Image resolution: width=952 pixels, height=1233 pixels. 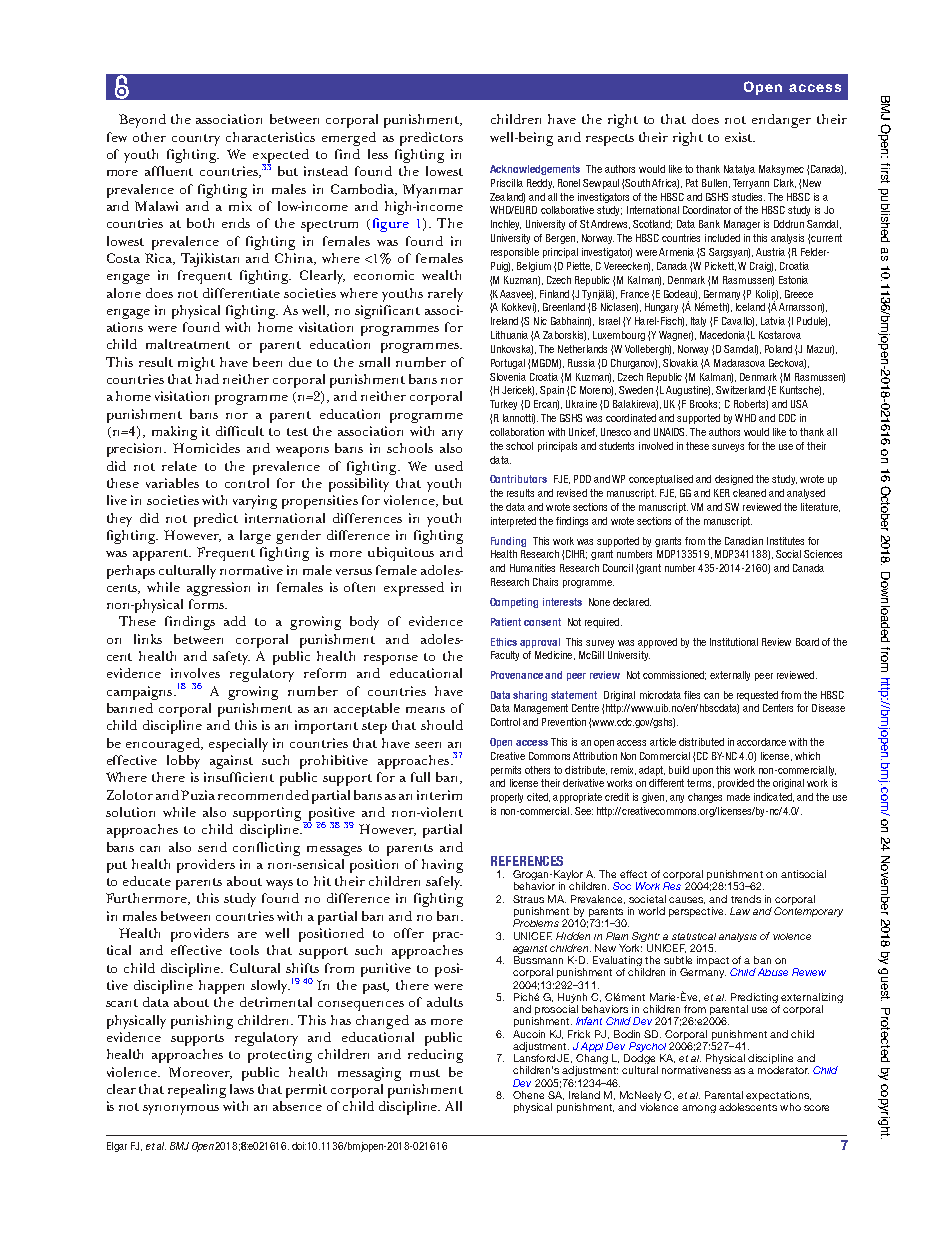 I want to click on Switzerland, so click(x=740, y=390).
